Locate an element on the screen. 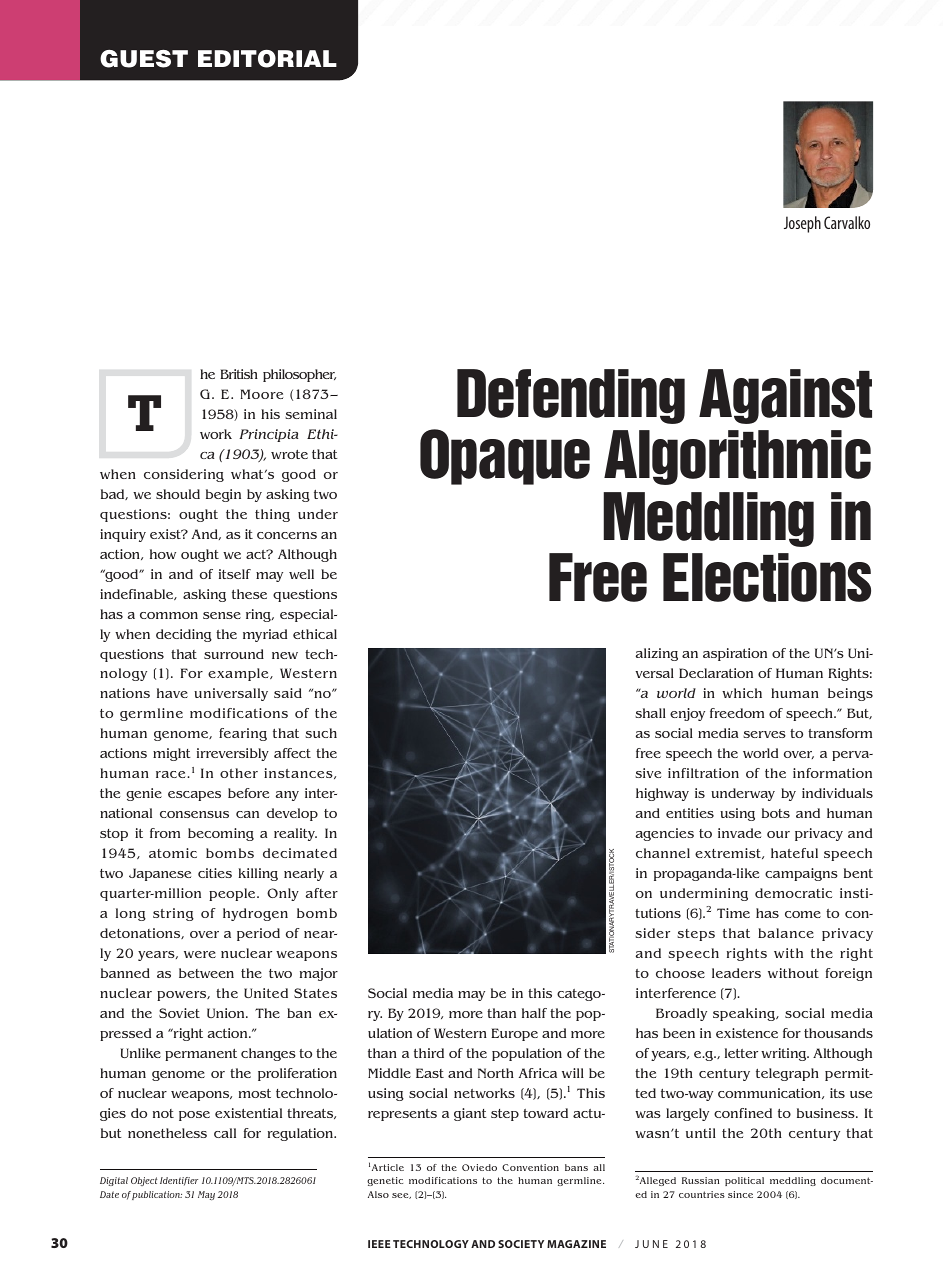 The height and width of the screenshot is (1288, 943). between is located at coordinates (206, 973).
